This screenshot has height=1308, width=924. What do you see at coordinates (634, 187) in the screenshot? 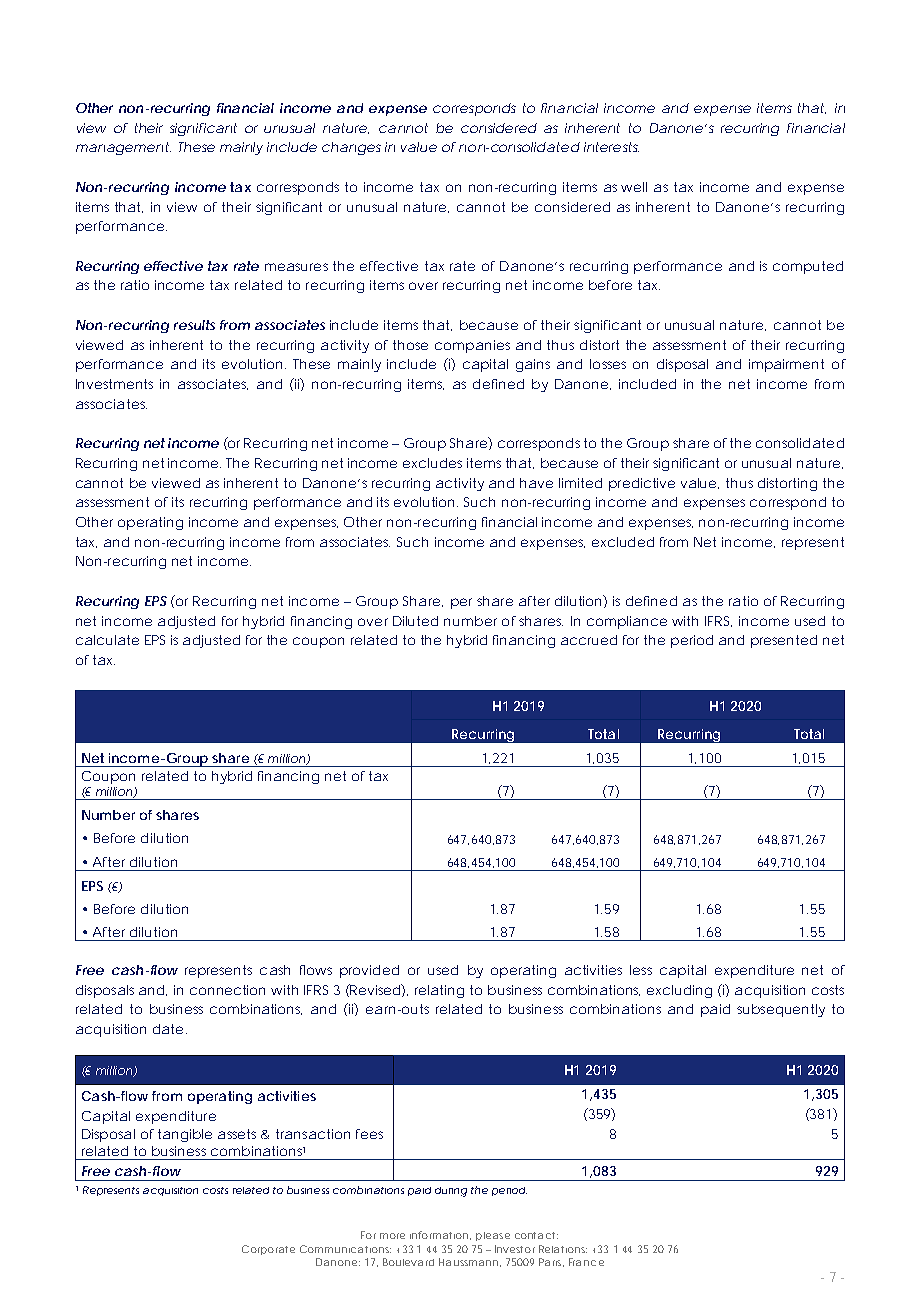
I see `well` at bounding box center [634, 187].
